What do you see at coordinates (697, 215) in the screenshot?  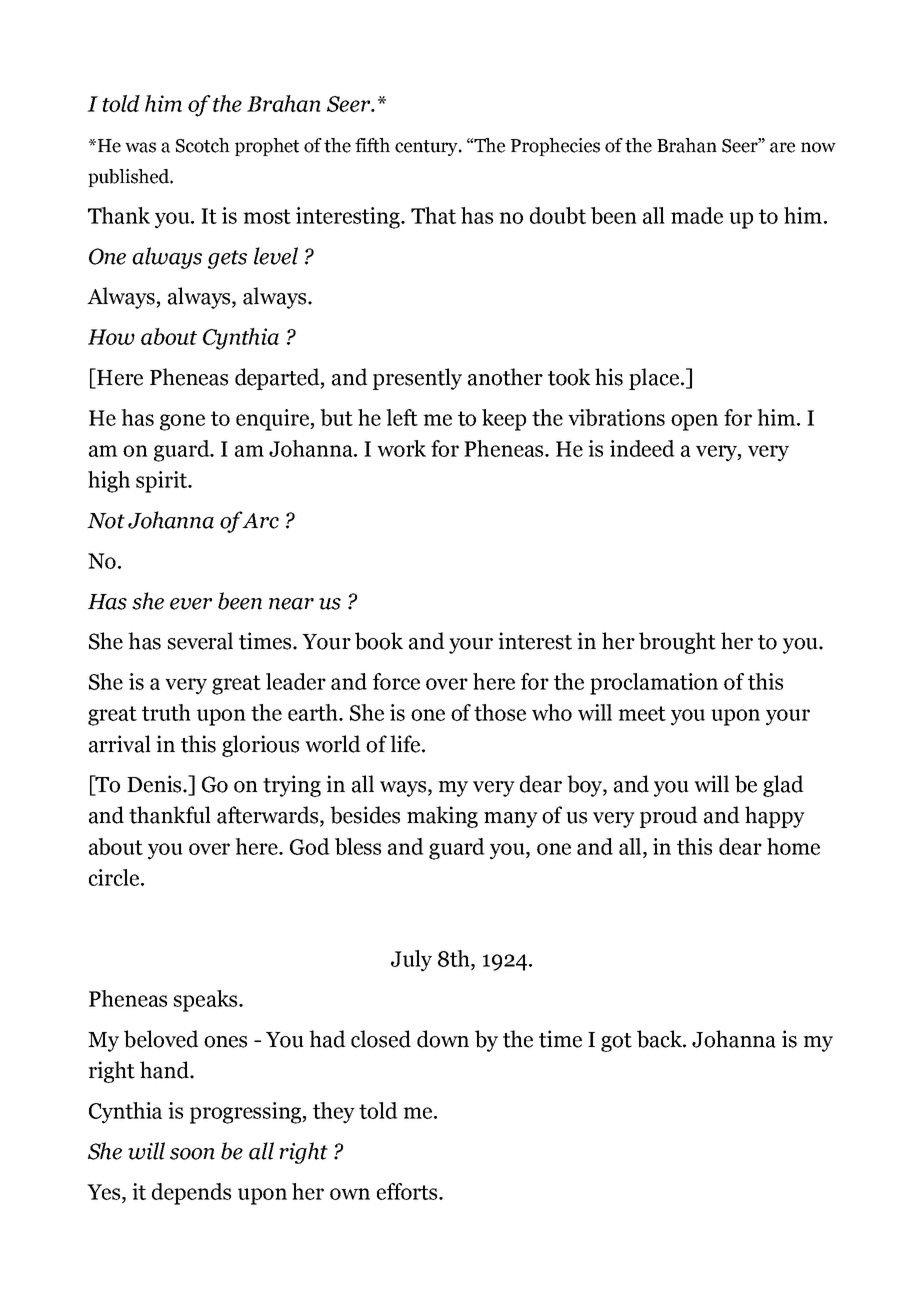 I see `made` at bounding box center [697, 215].
